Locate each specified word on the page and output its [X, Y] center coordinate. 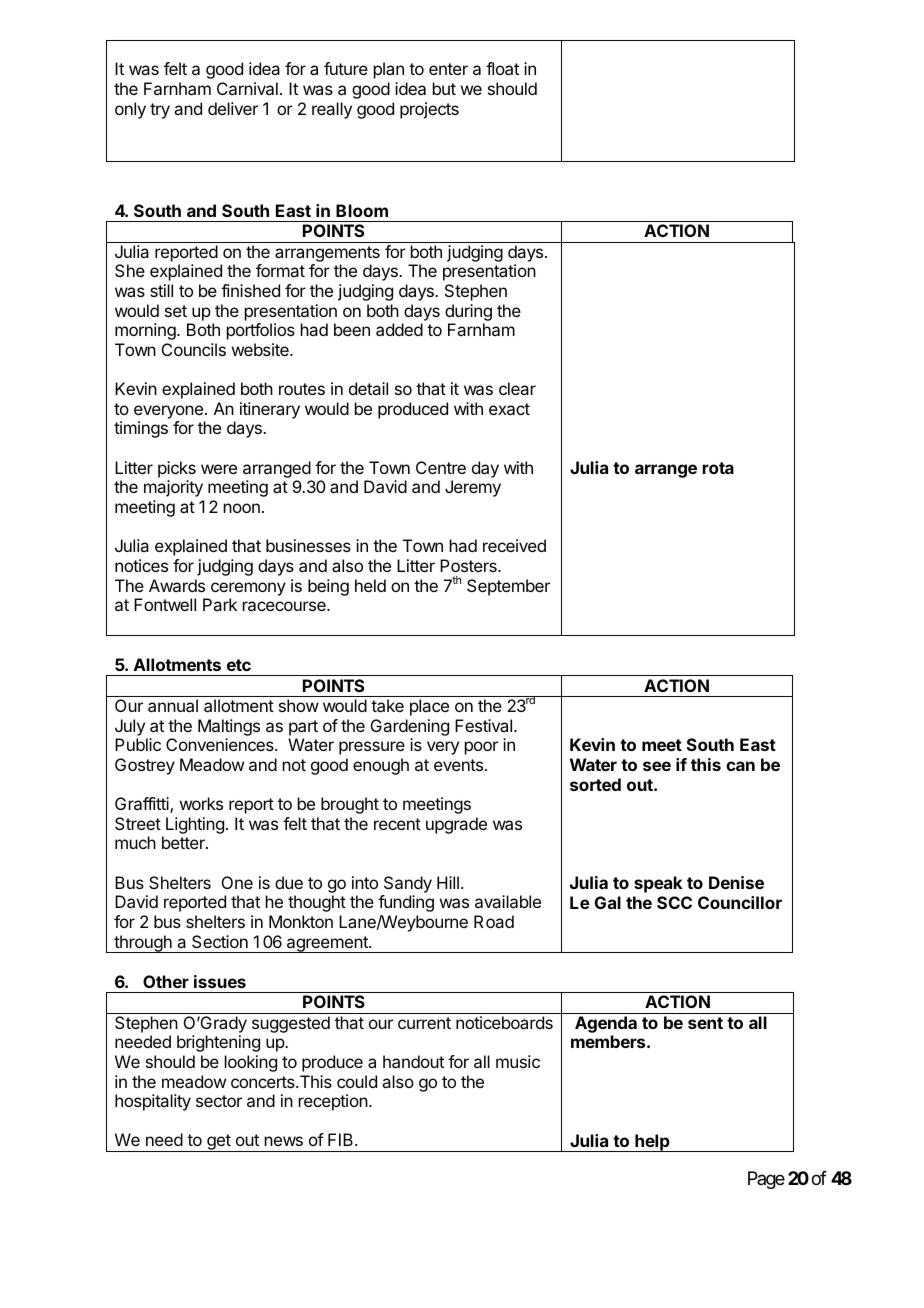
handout [413, 1061]
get [218, 1143]
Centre [441, 467]
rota [718, 468]
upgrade [456, 825]
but [444, 88]
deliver [233, 108]
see [657, 766]
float [502, 68]
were [219, 469]
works [201, 803]
